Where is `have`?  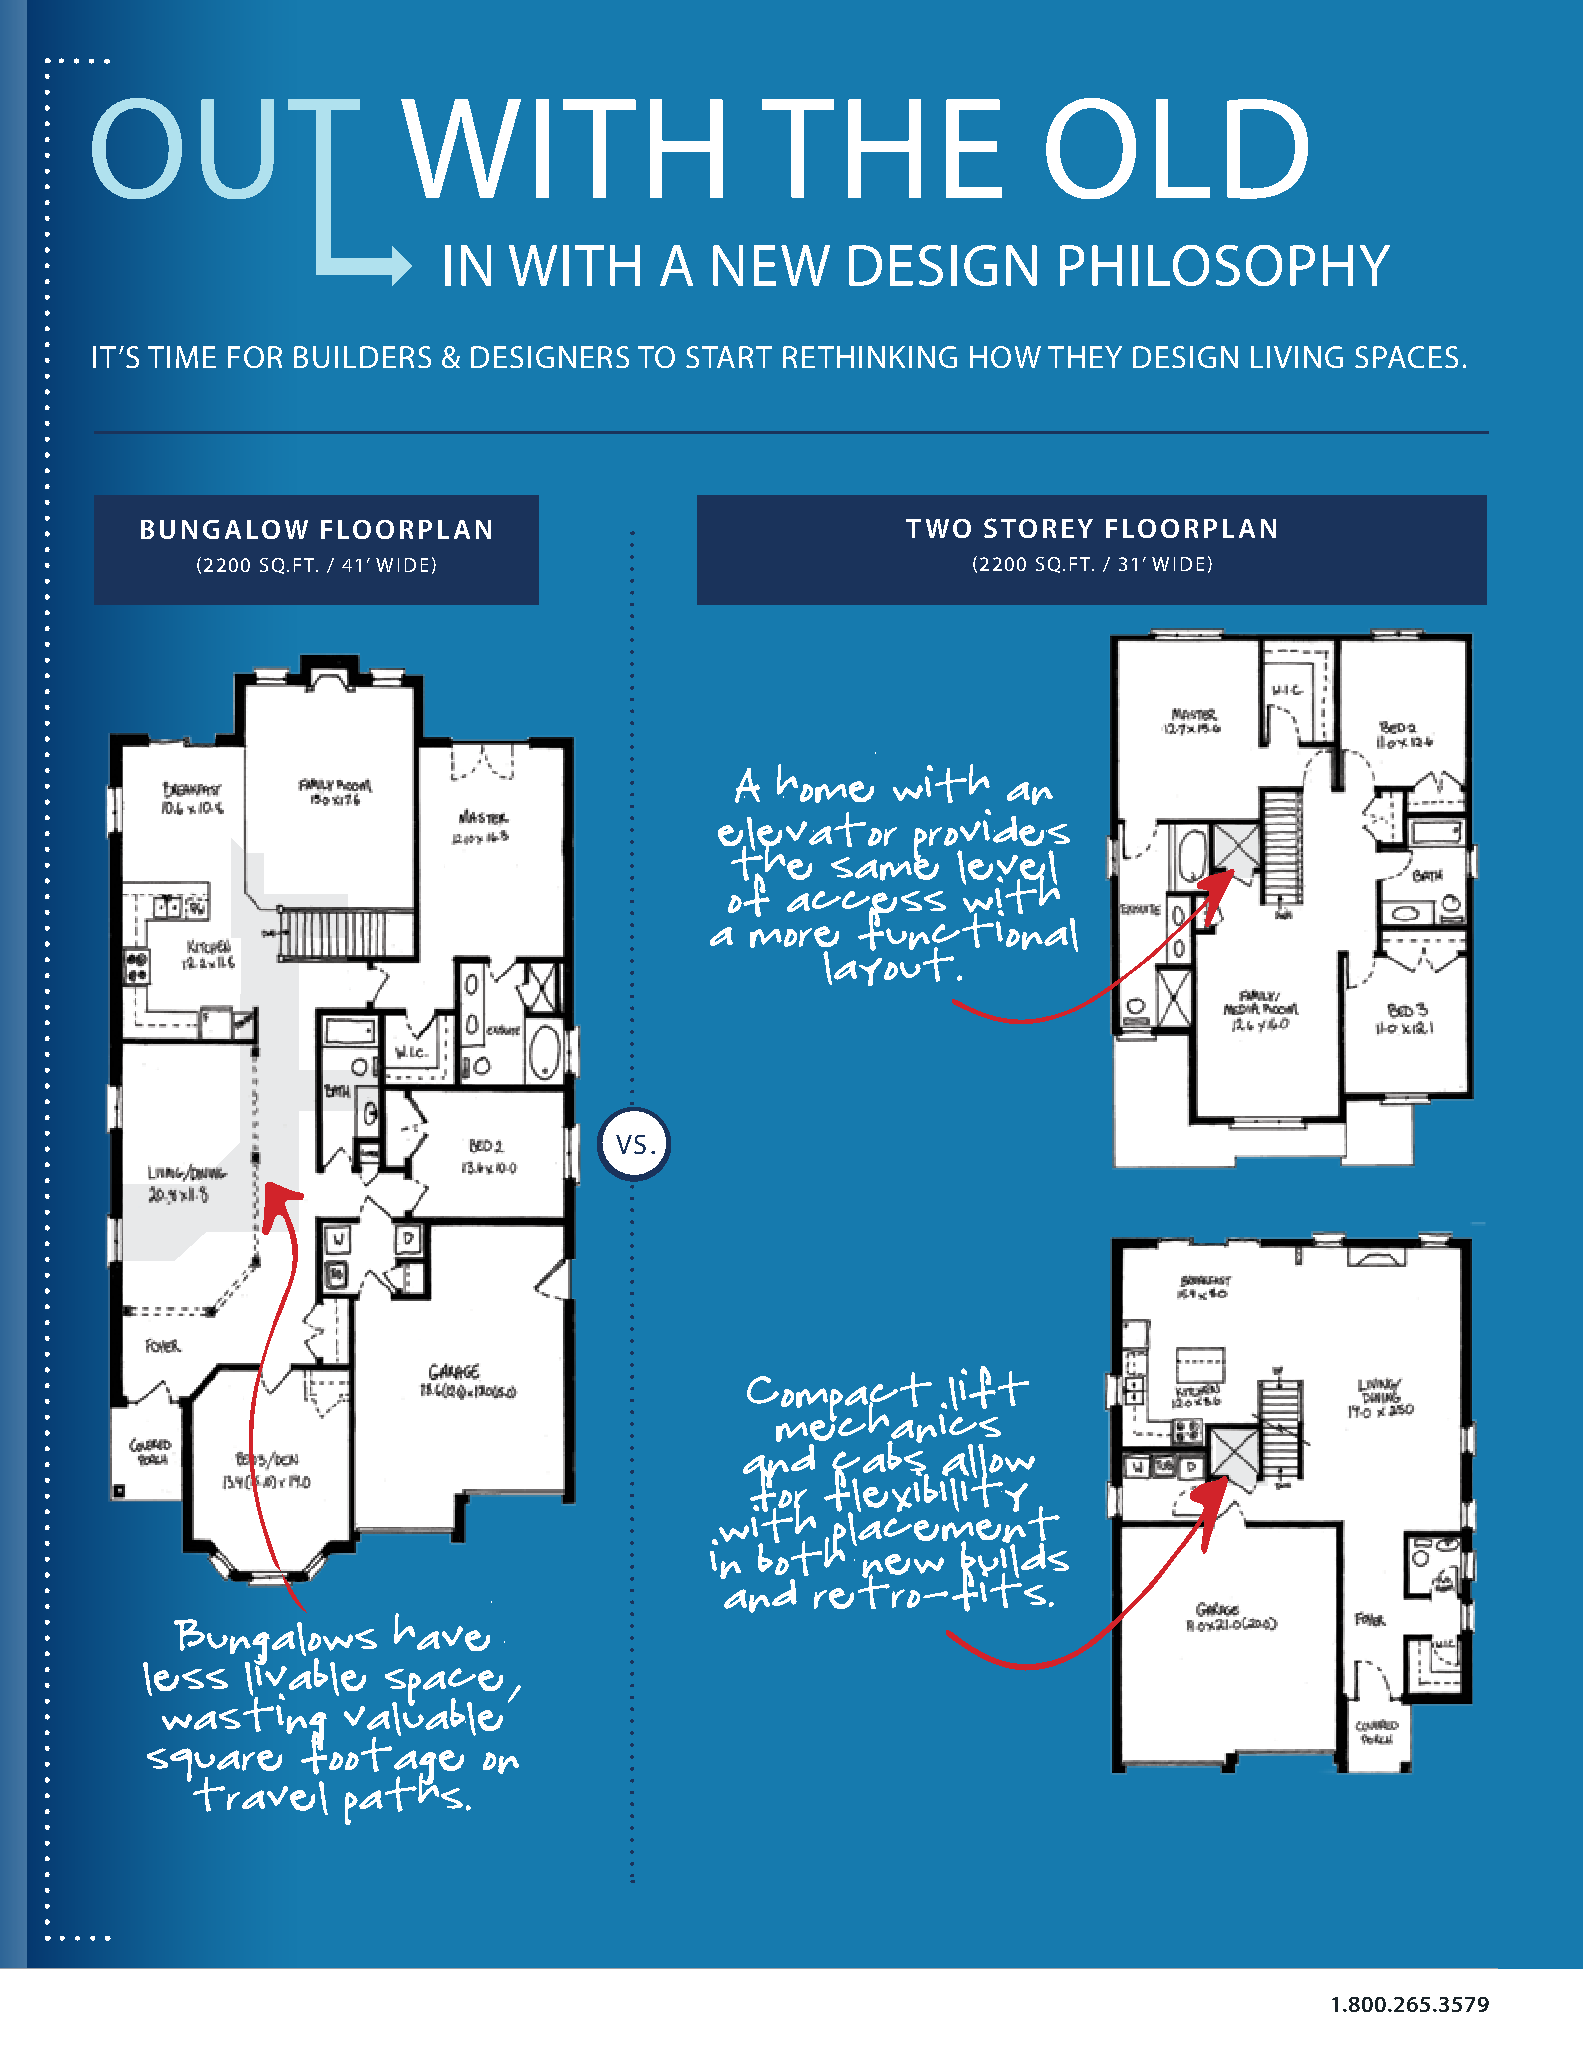 have is located at coordinates (443, 1626).
